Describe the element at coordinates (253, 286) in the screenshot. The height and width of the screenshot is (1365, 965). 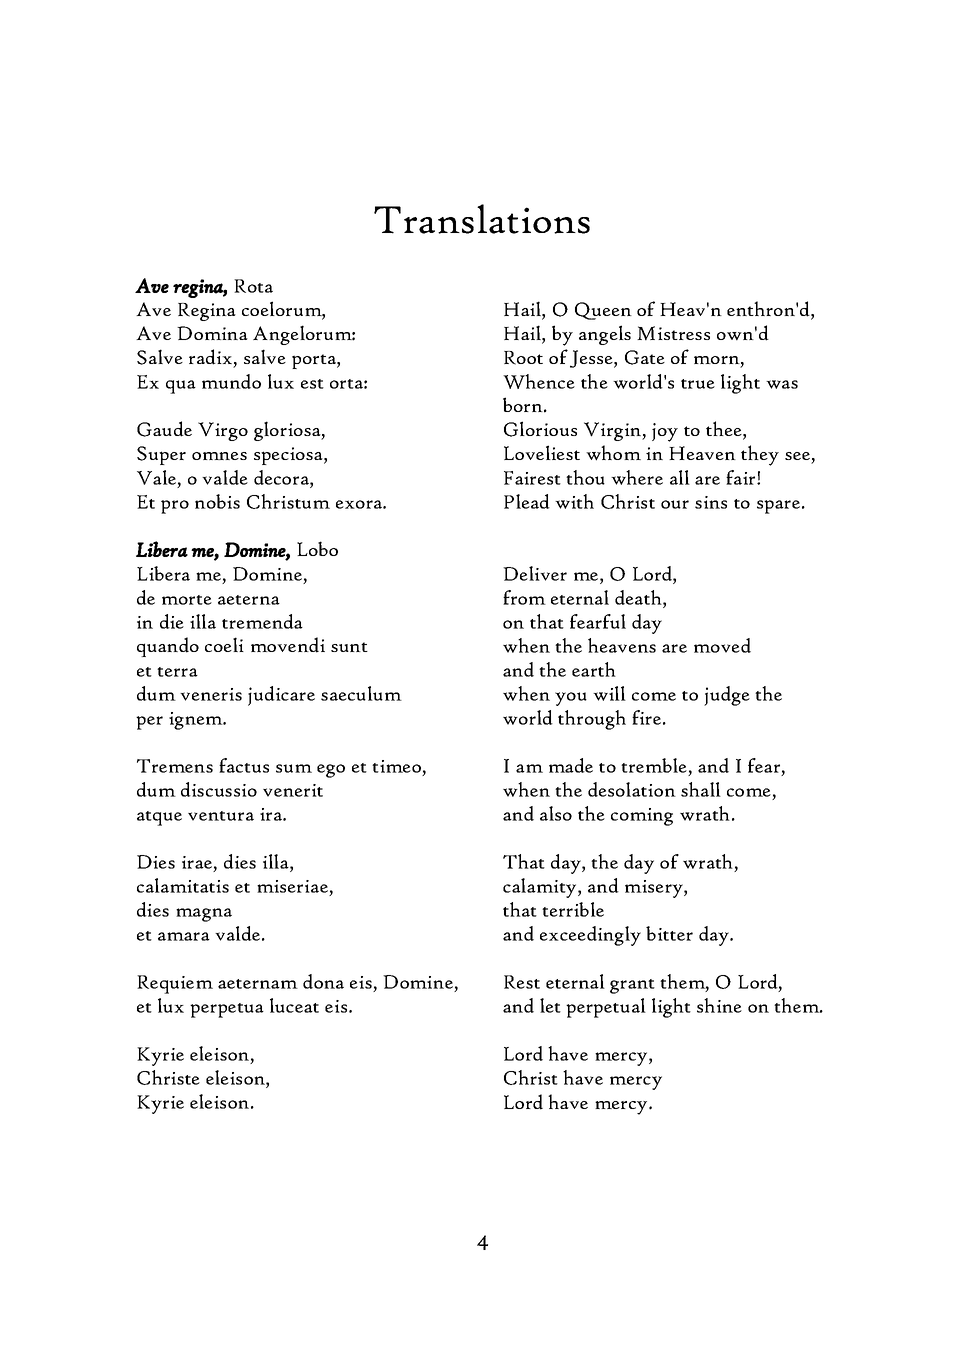
I see `Rota` at that location.
